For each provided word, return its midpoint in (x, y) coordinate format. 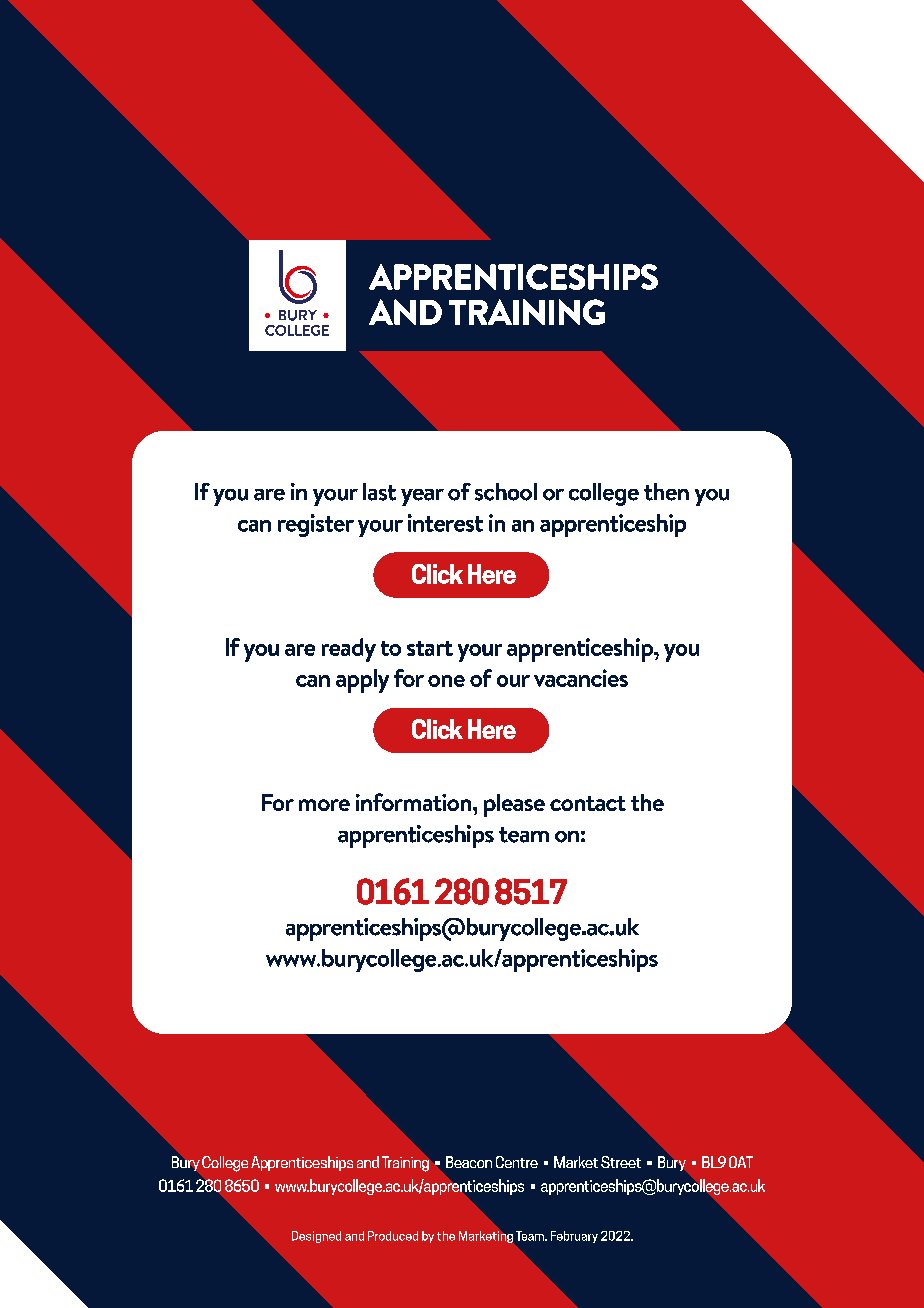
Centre (517, 1162)
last (379, 492)
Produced (393, 1236)
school (506, 492)
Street (621, 1162)
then (666, 492)
